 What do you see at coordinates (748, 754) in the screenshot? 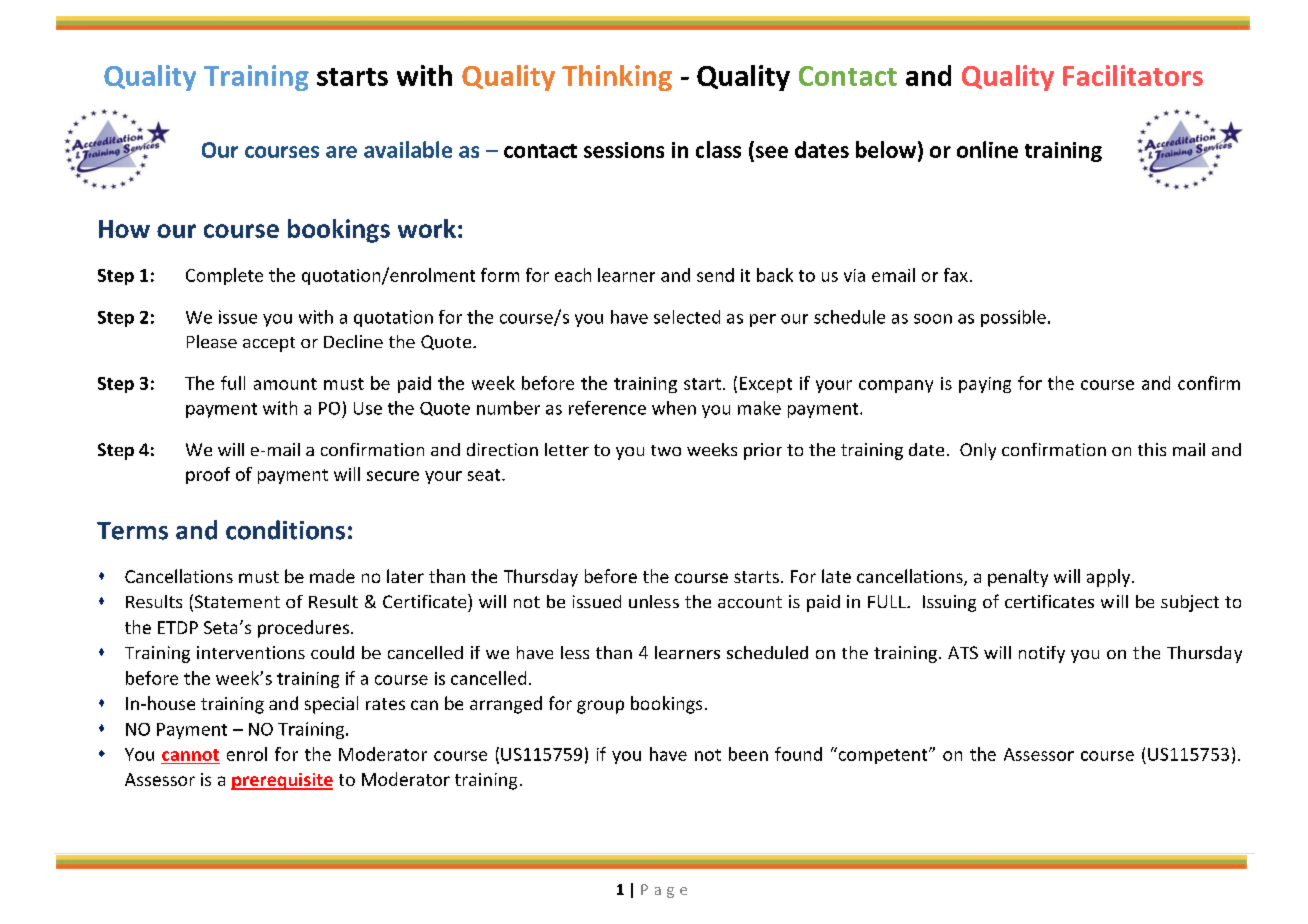
I see `been` at bounding box center [748, 754].
